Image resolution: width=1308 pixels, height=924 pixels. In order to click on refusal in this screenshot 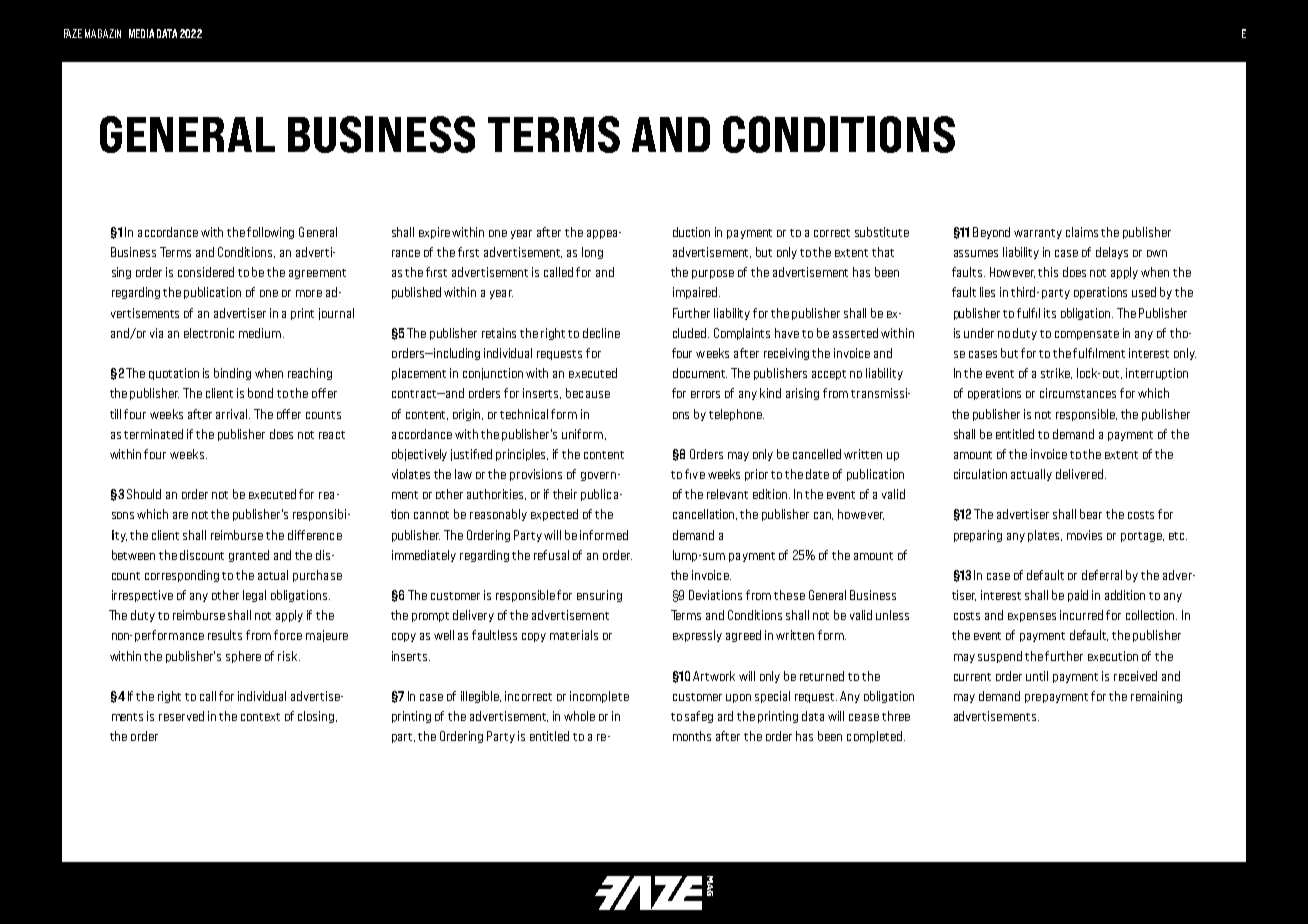, I will do `click(551, 555)`.
